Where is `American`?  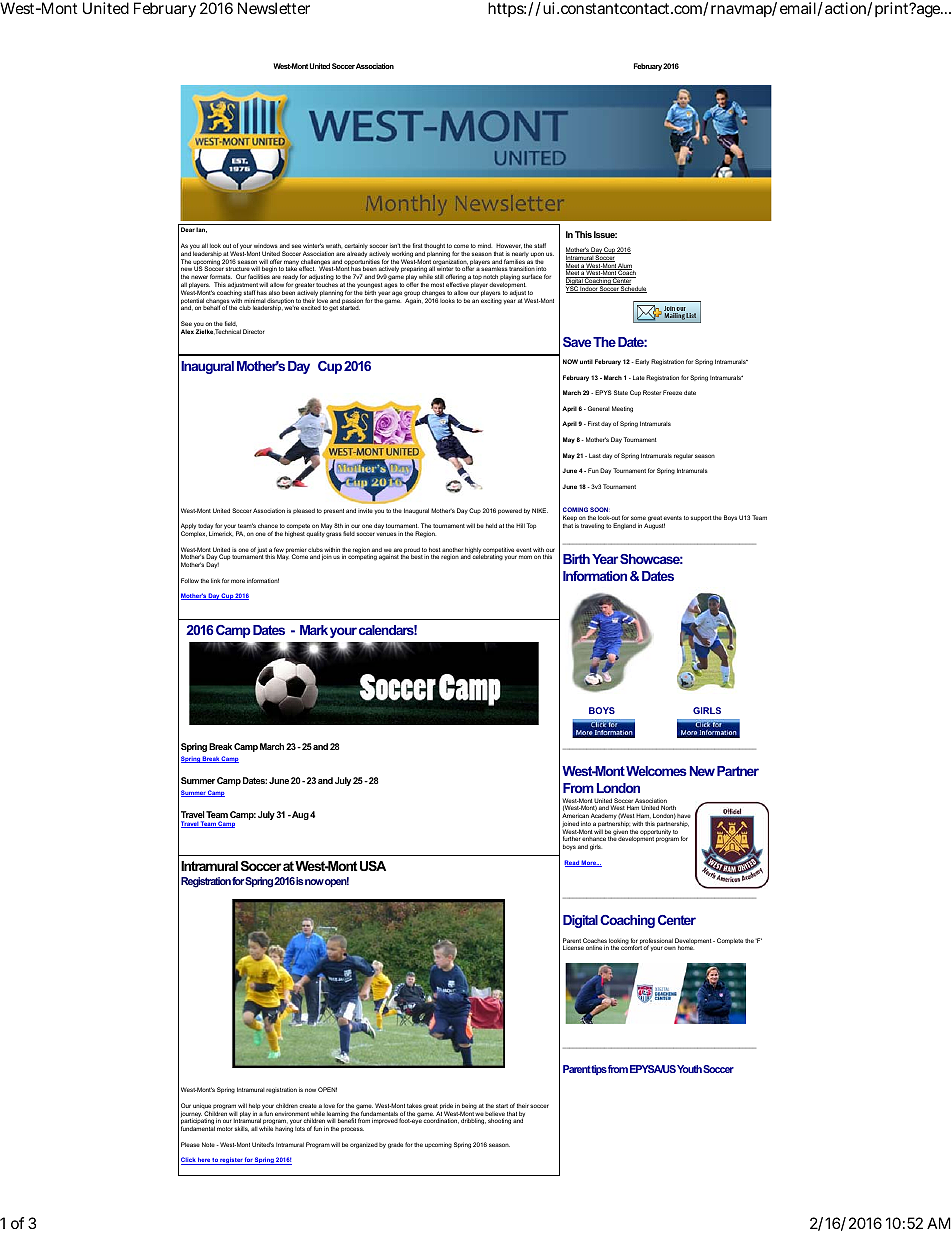
American is located at coordinates (575, 815).
